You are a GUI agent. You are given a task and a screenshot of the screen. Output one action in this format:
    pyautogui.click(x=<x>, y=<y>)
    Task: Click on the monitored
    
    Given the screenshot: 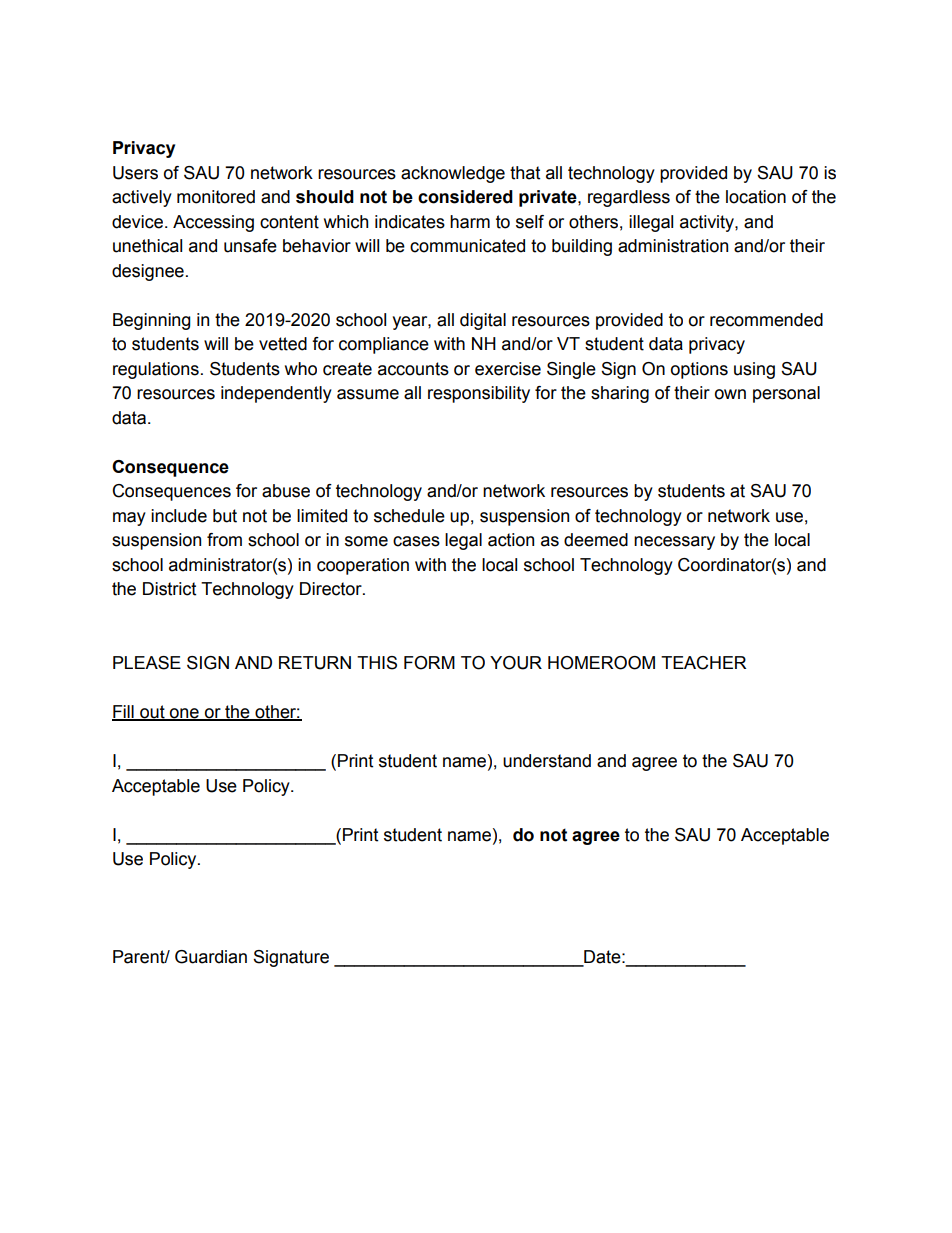 What is the action you would take?
    pyautogui.click(x=216, y=197)
